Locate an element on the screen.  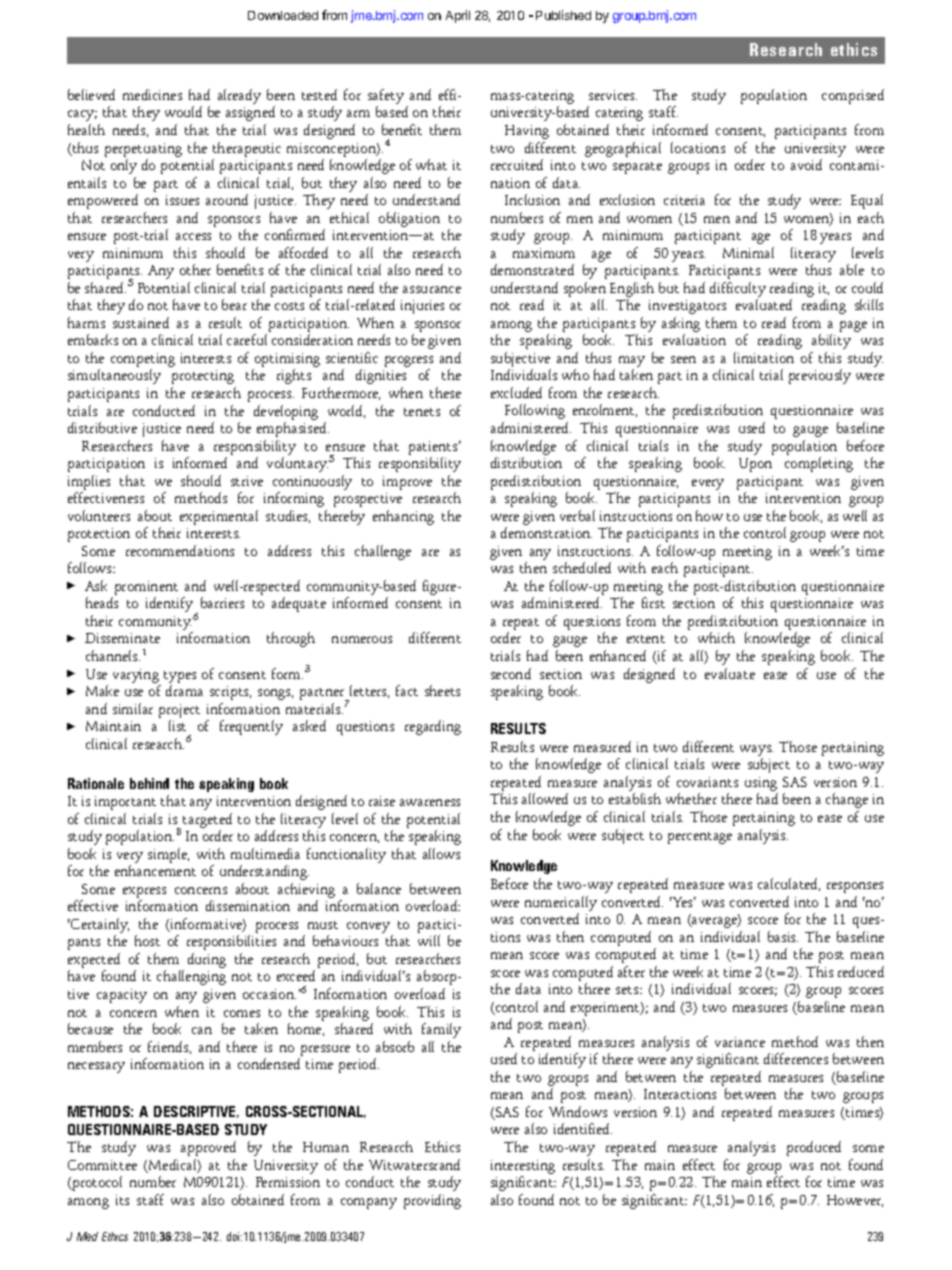
interesting is located at coordinates (523, 1167).
